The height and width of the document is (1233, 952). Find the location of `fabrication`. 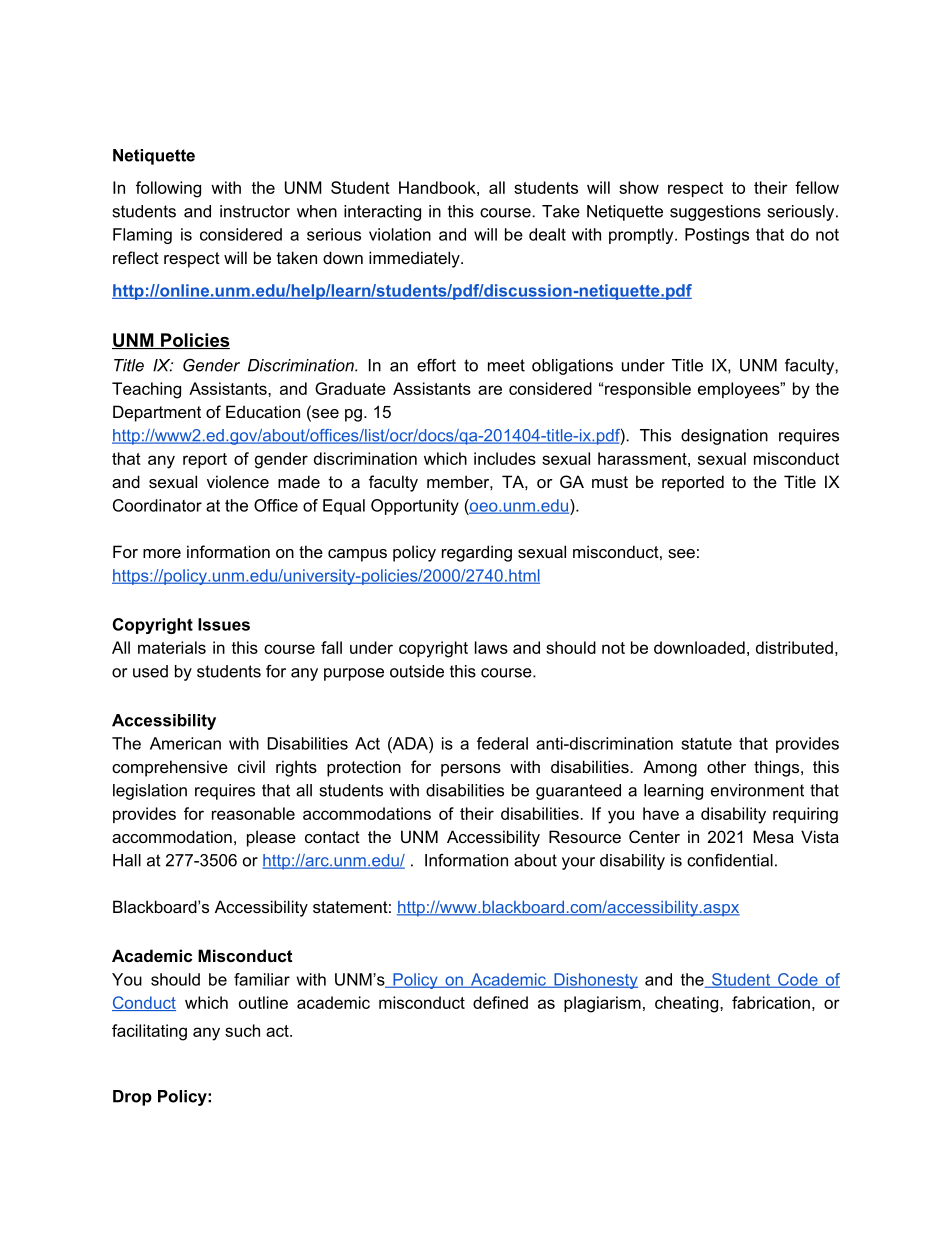

fabrication is located at coordinates (771, 1002).
